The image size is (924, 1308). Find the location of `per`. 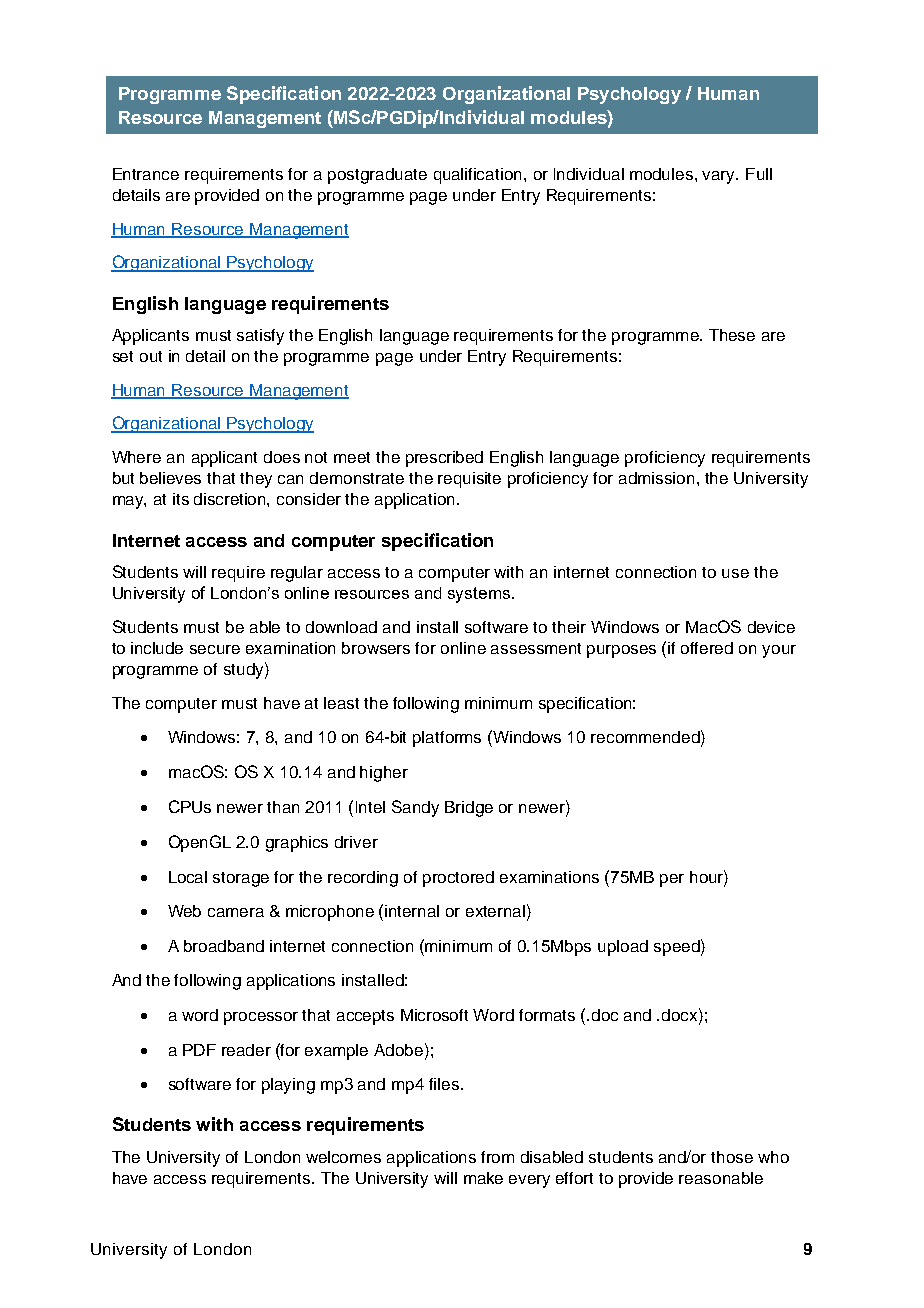

per is located at coordinates (672, 880).
